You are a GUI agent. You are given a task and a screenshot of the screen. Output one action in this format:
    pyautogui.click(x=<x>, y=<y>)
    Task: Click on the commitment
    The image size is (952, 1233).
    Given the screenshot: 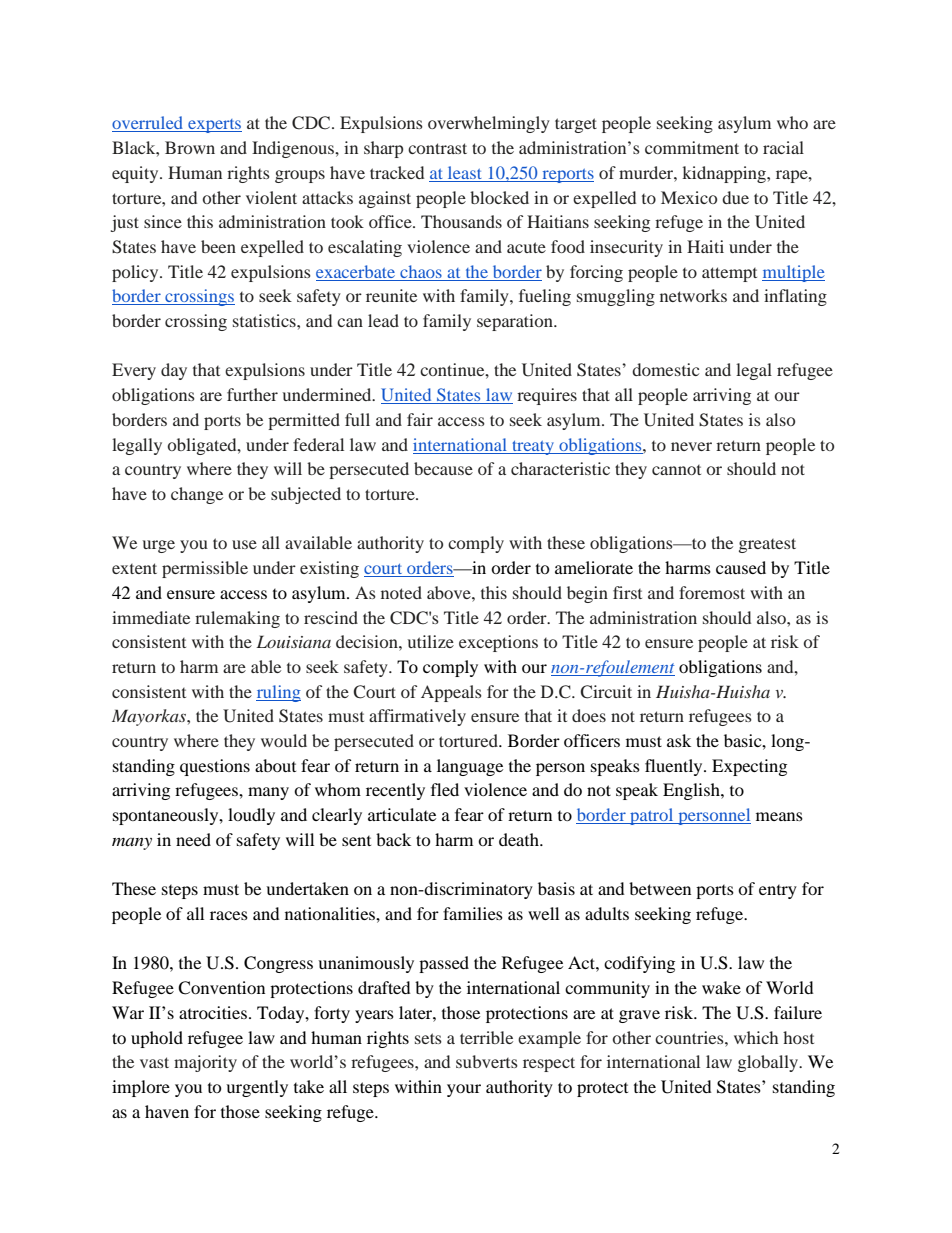 What is the action you would take?
    pyautogui.click(x=692, y=147)
